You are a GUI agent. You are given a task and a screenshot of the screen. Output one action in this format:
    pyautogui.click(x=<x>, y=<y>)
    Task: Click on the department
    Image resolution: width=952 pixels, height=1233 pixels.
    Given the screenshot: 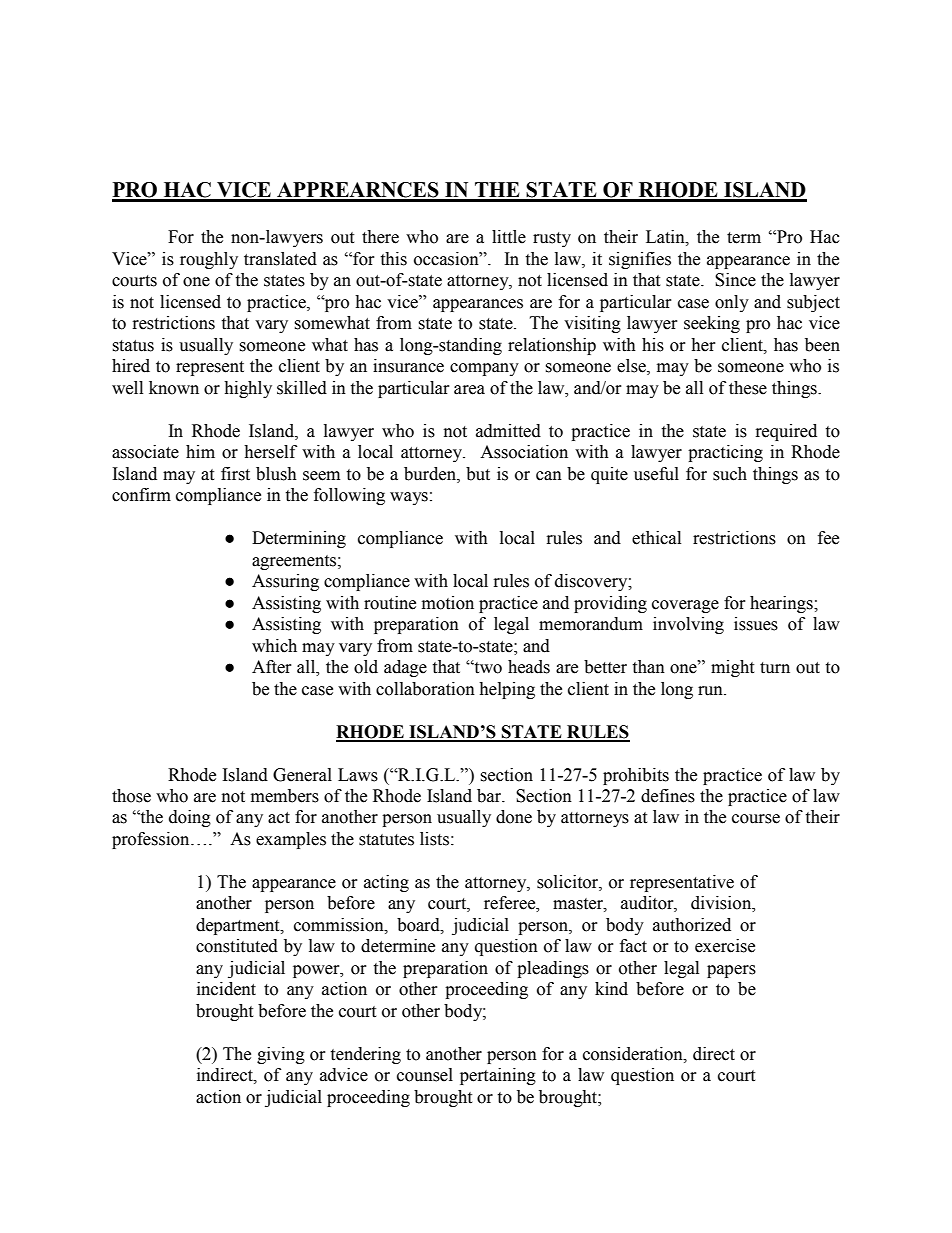 What is the action you would take?
    pyautogui.click(x=239, y=926)
